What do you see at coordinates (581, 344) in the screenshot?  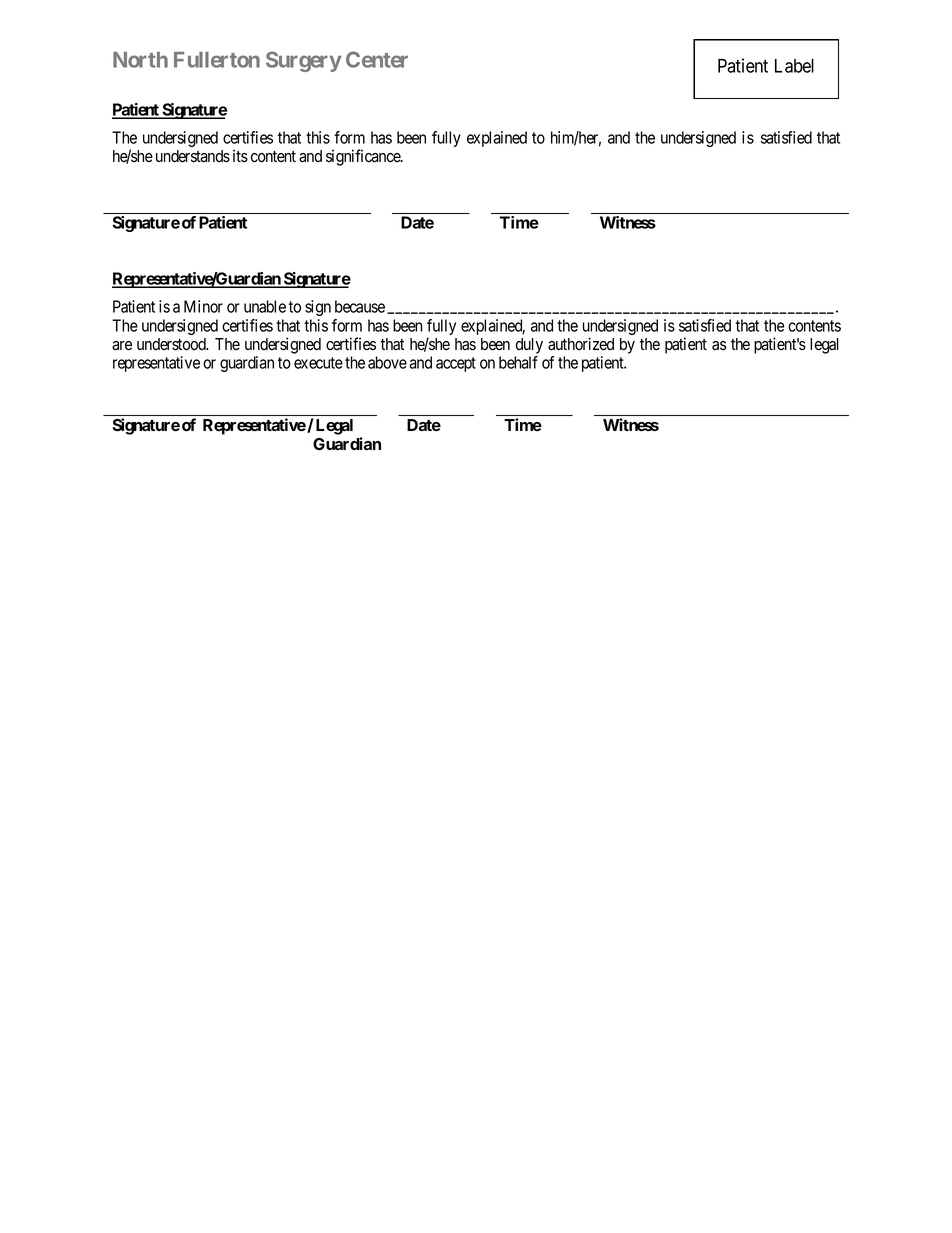 I see `authorized` at bounding box center [581, 344].
